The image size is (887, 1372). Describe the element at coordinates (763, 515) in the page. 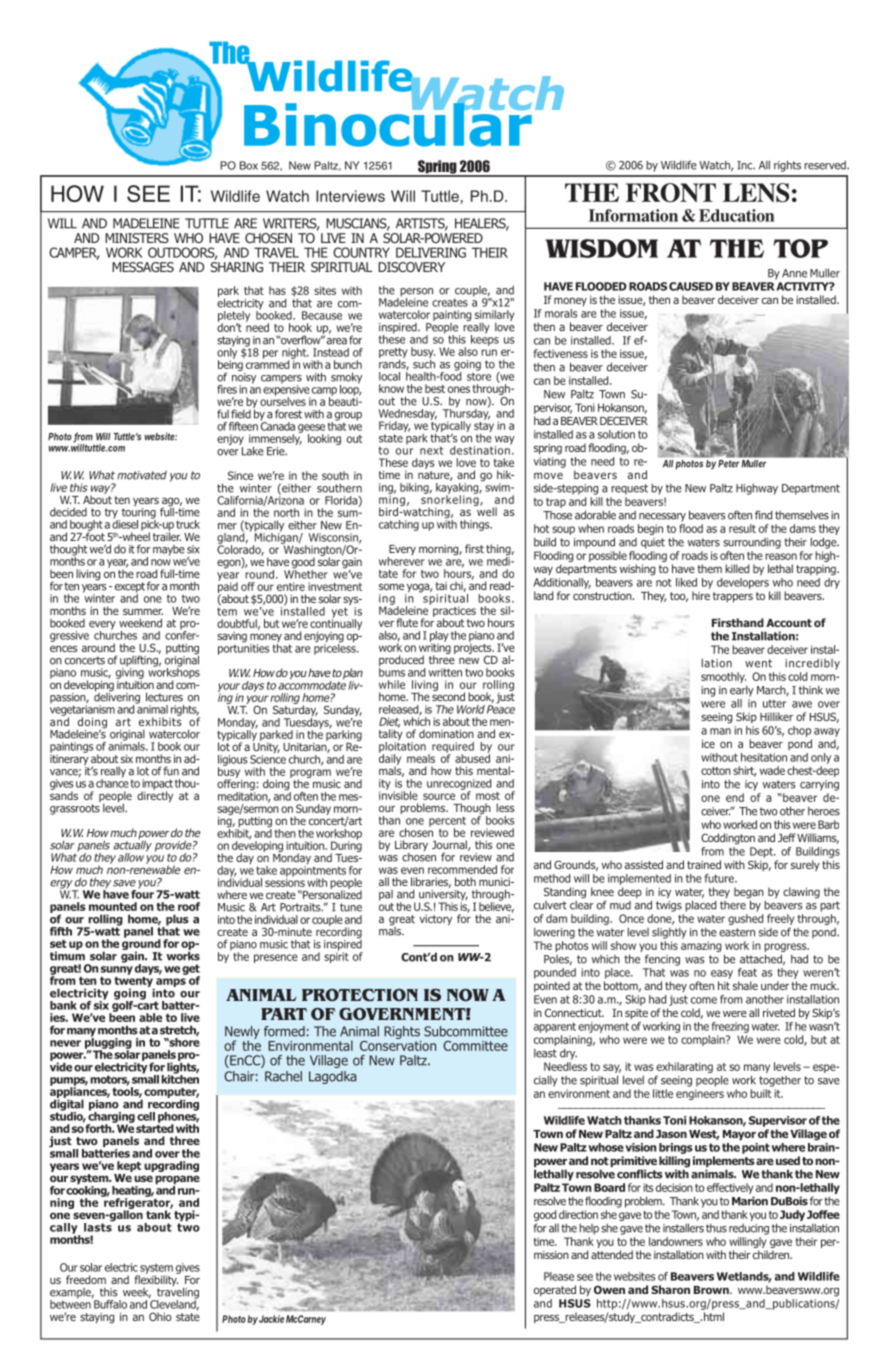

I see `find` at that location.
